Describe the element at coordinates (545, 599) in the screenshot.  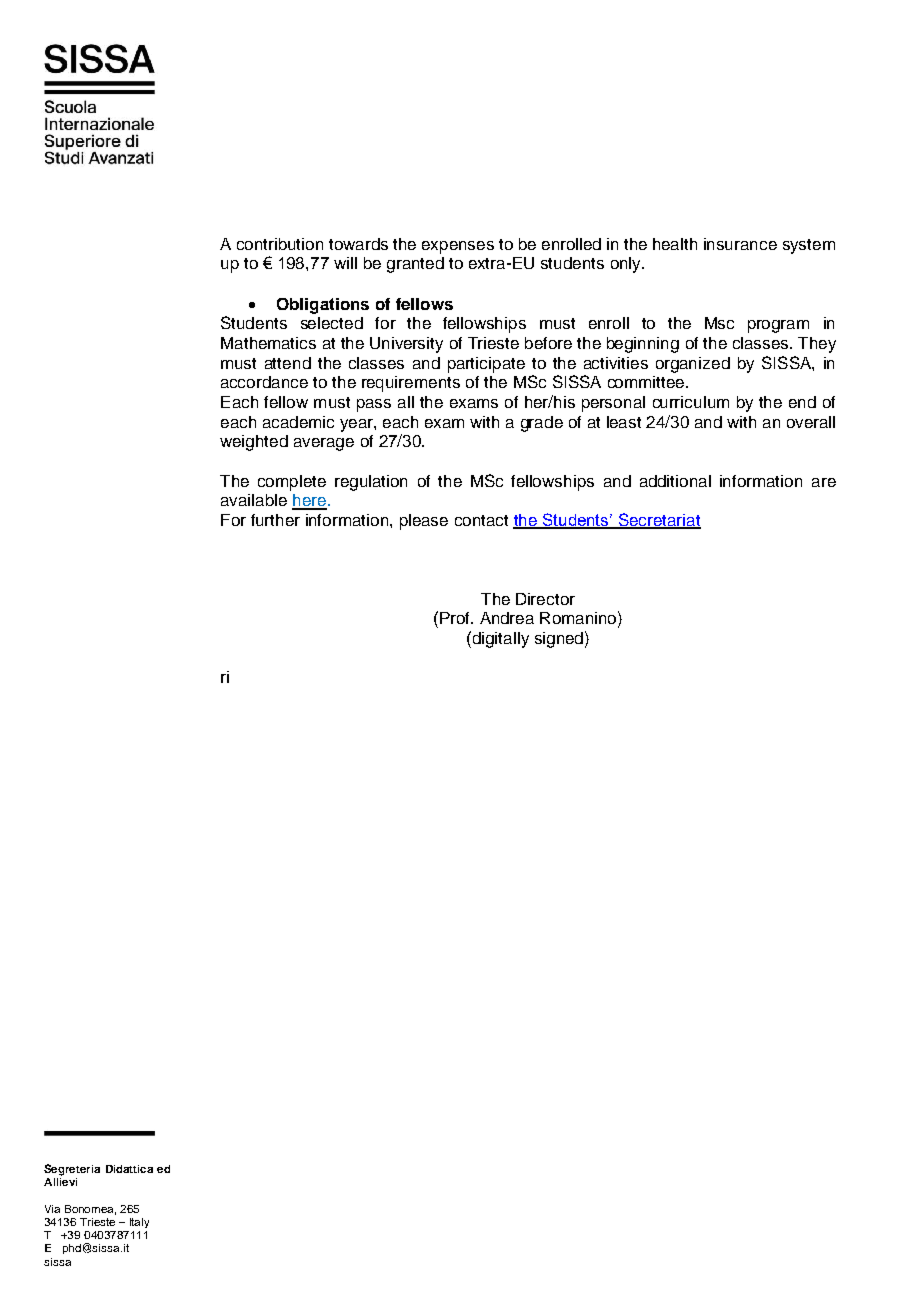
I see `Director` at that location.
